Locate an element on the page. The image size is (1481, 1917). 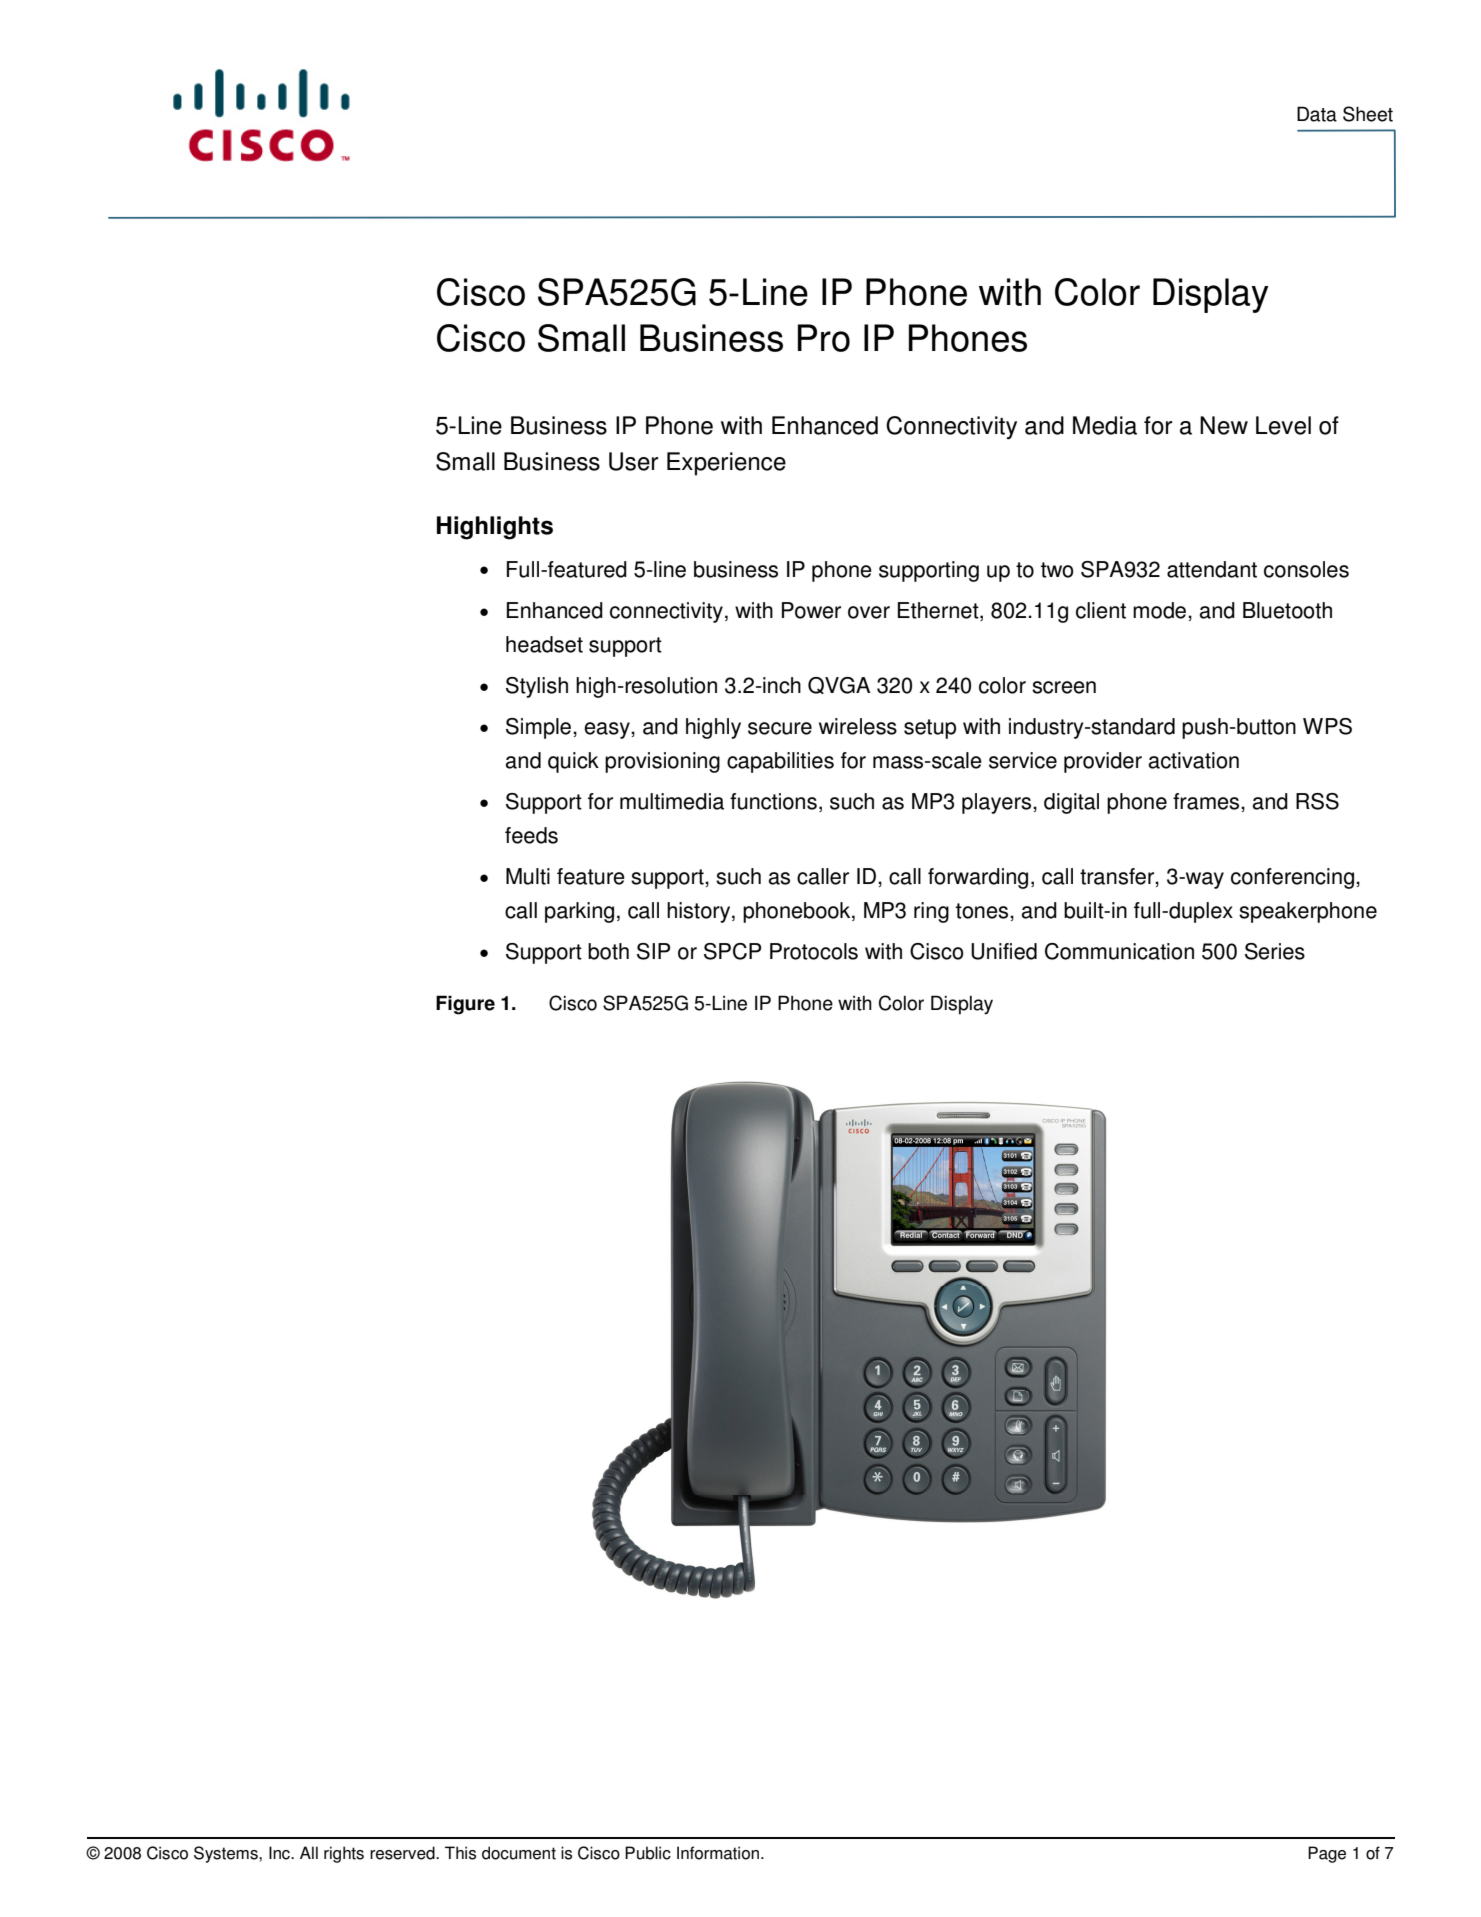
Experience is located at coordinates (726, 464).
